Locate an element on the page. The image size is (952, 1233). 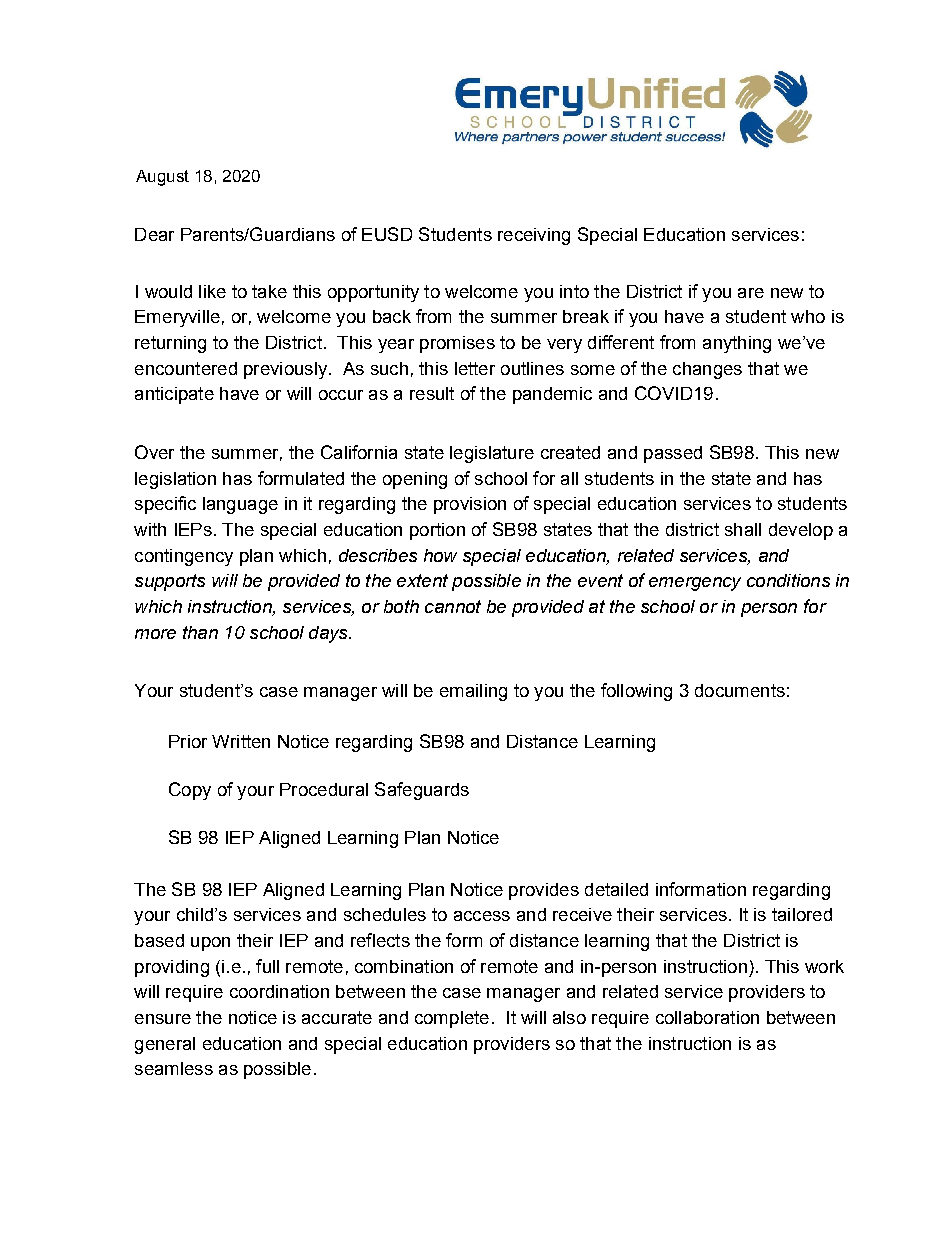
general is located at coordinates (165, 1045).
